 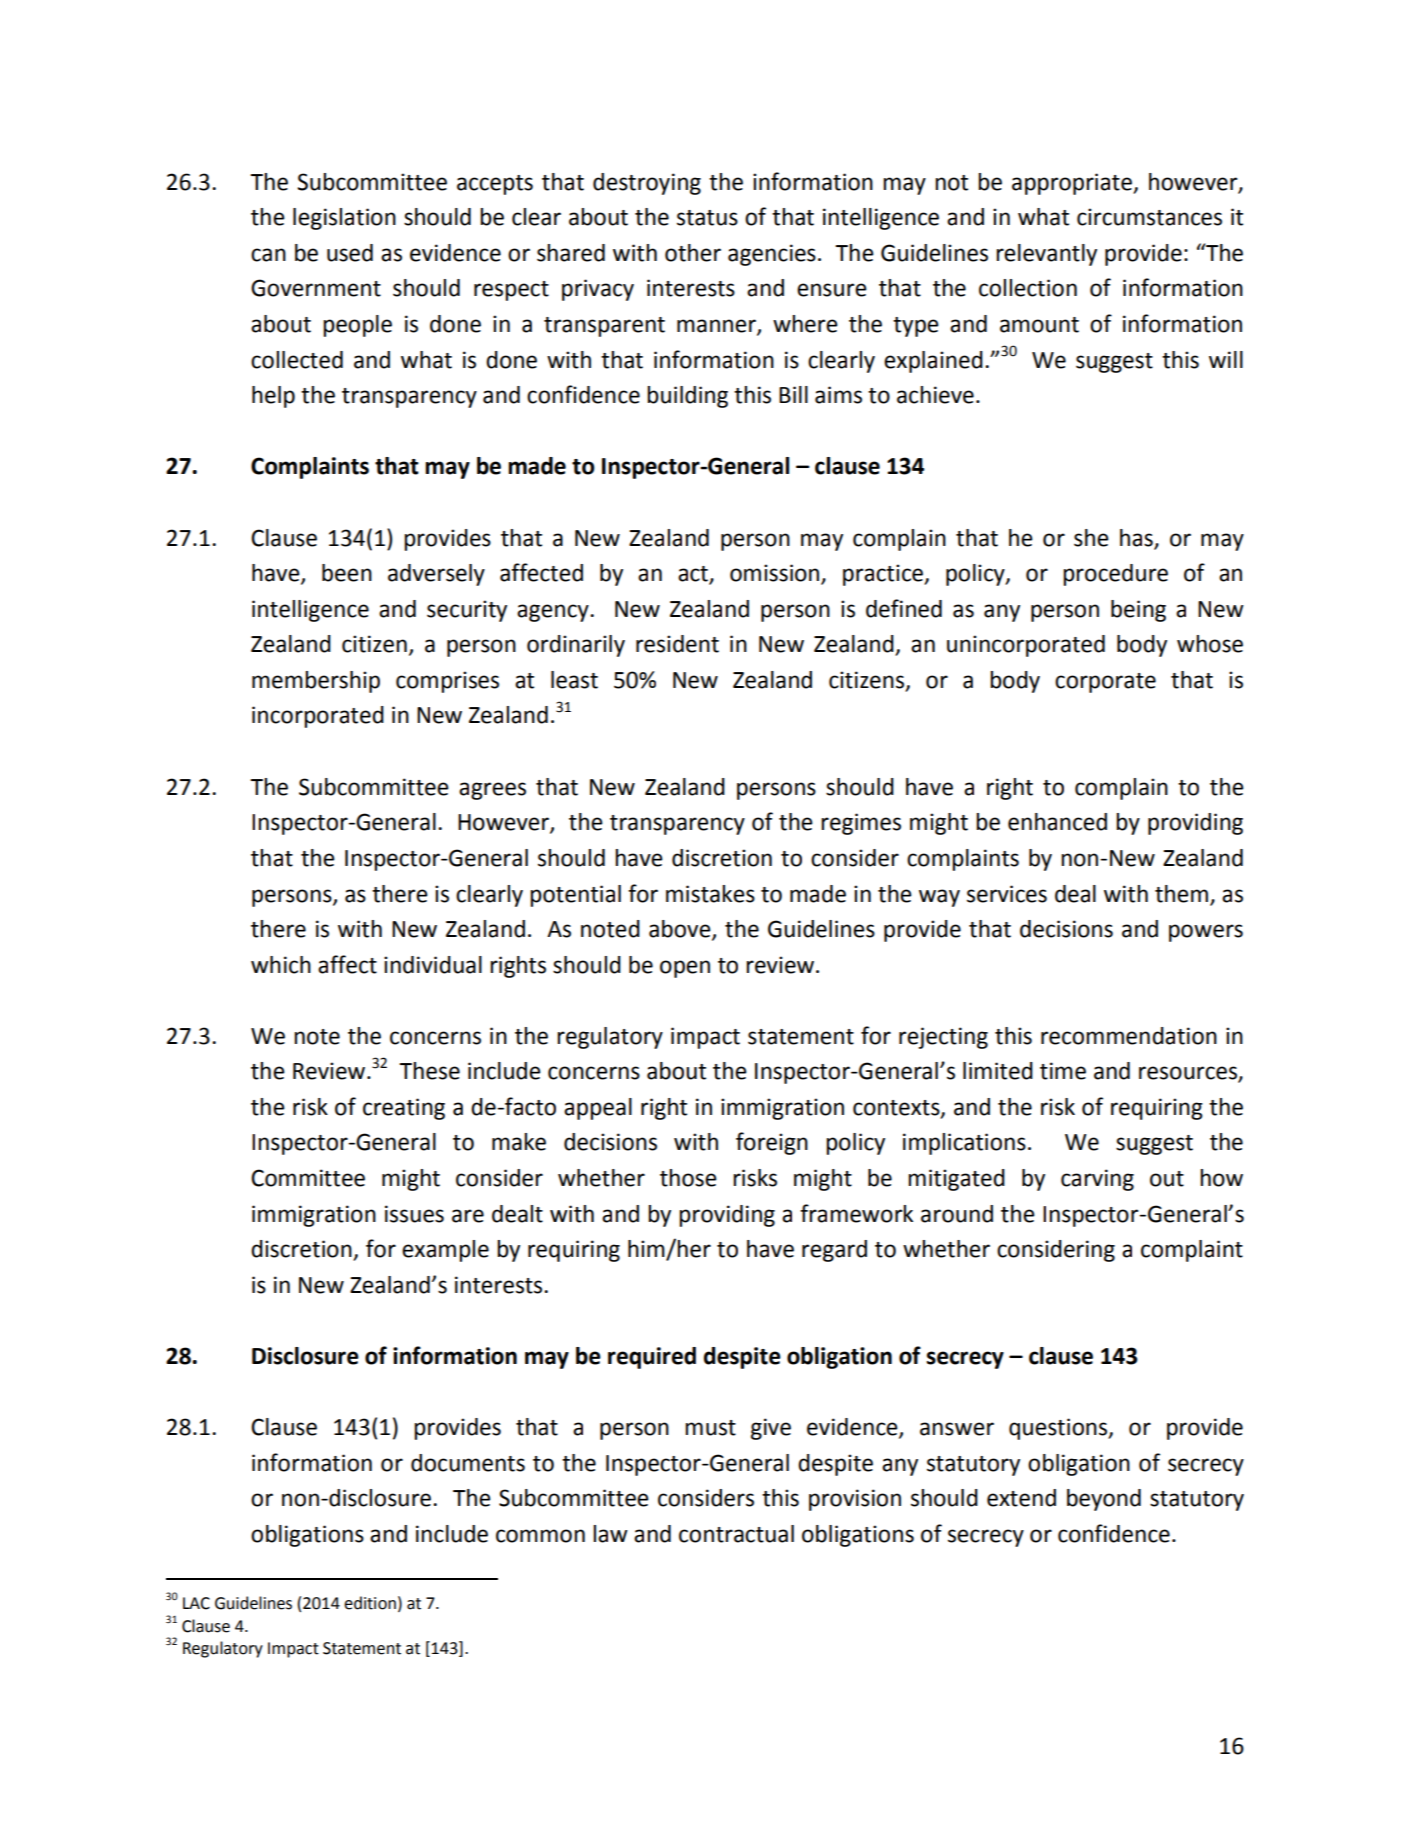 What do you see at coordinates (736, 1534) in the page?
I see `contractual` at bounding box center [736, 1534].
